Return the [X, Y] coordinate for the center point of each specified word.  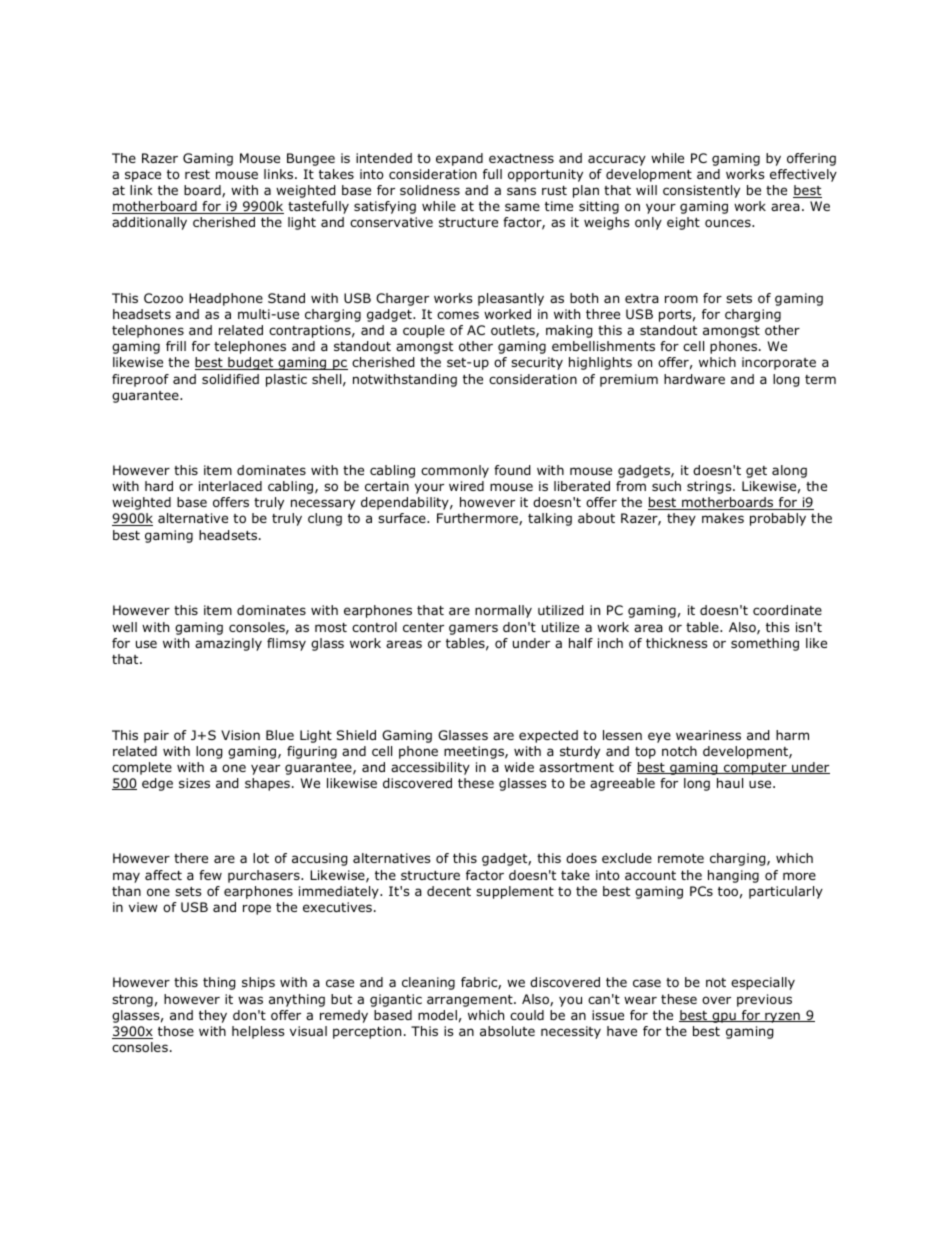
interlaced [230, 486]
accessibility [430, 768]
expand [459, 159]
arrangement [471, 1001]
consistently [701, 191]
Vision [240, 735]
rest [197, 174]
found [512, 470]
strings [710, 487]
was [250, 1000]
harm [792, 735]
